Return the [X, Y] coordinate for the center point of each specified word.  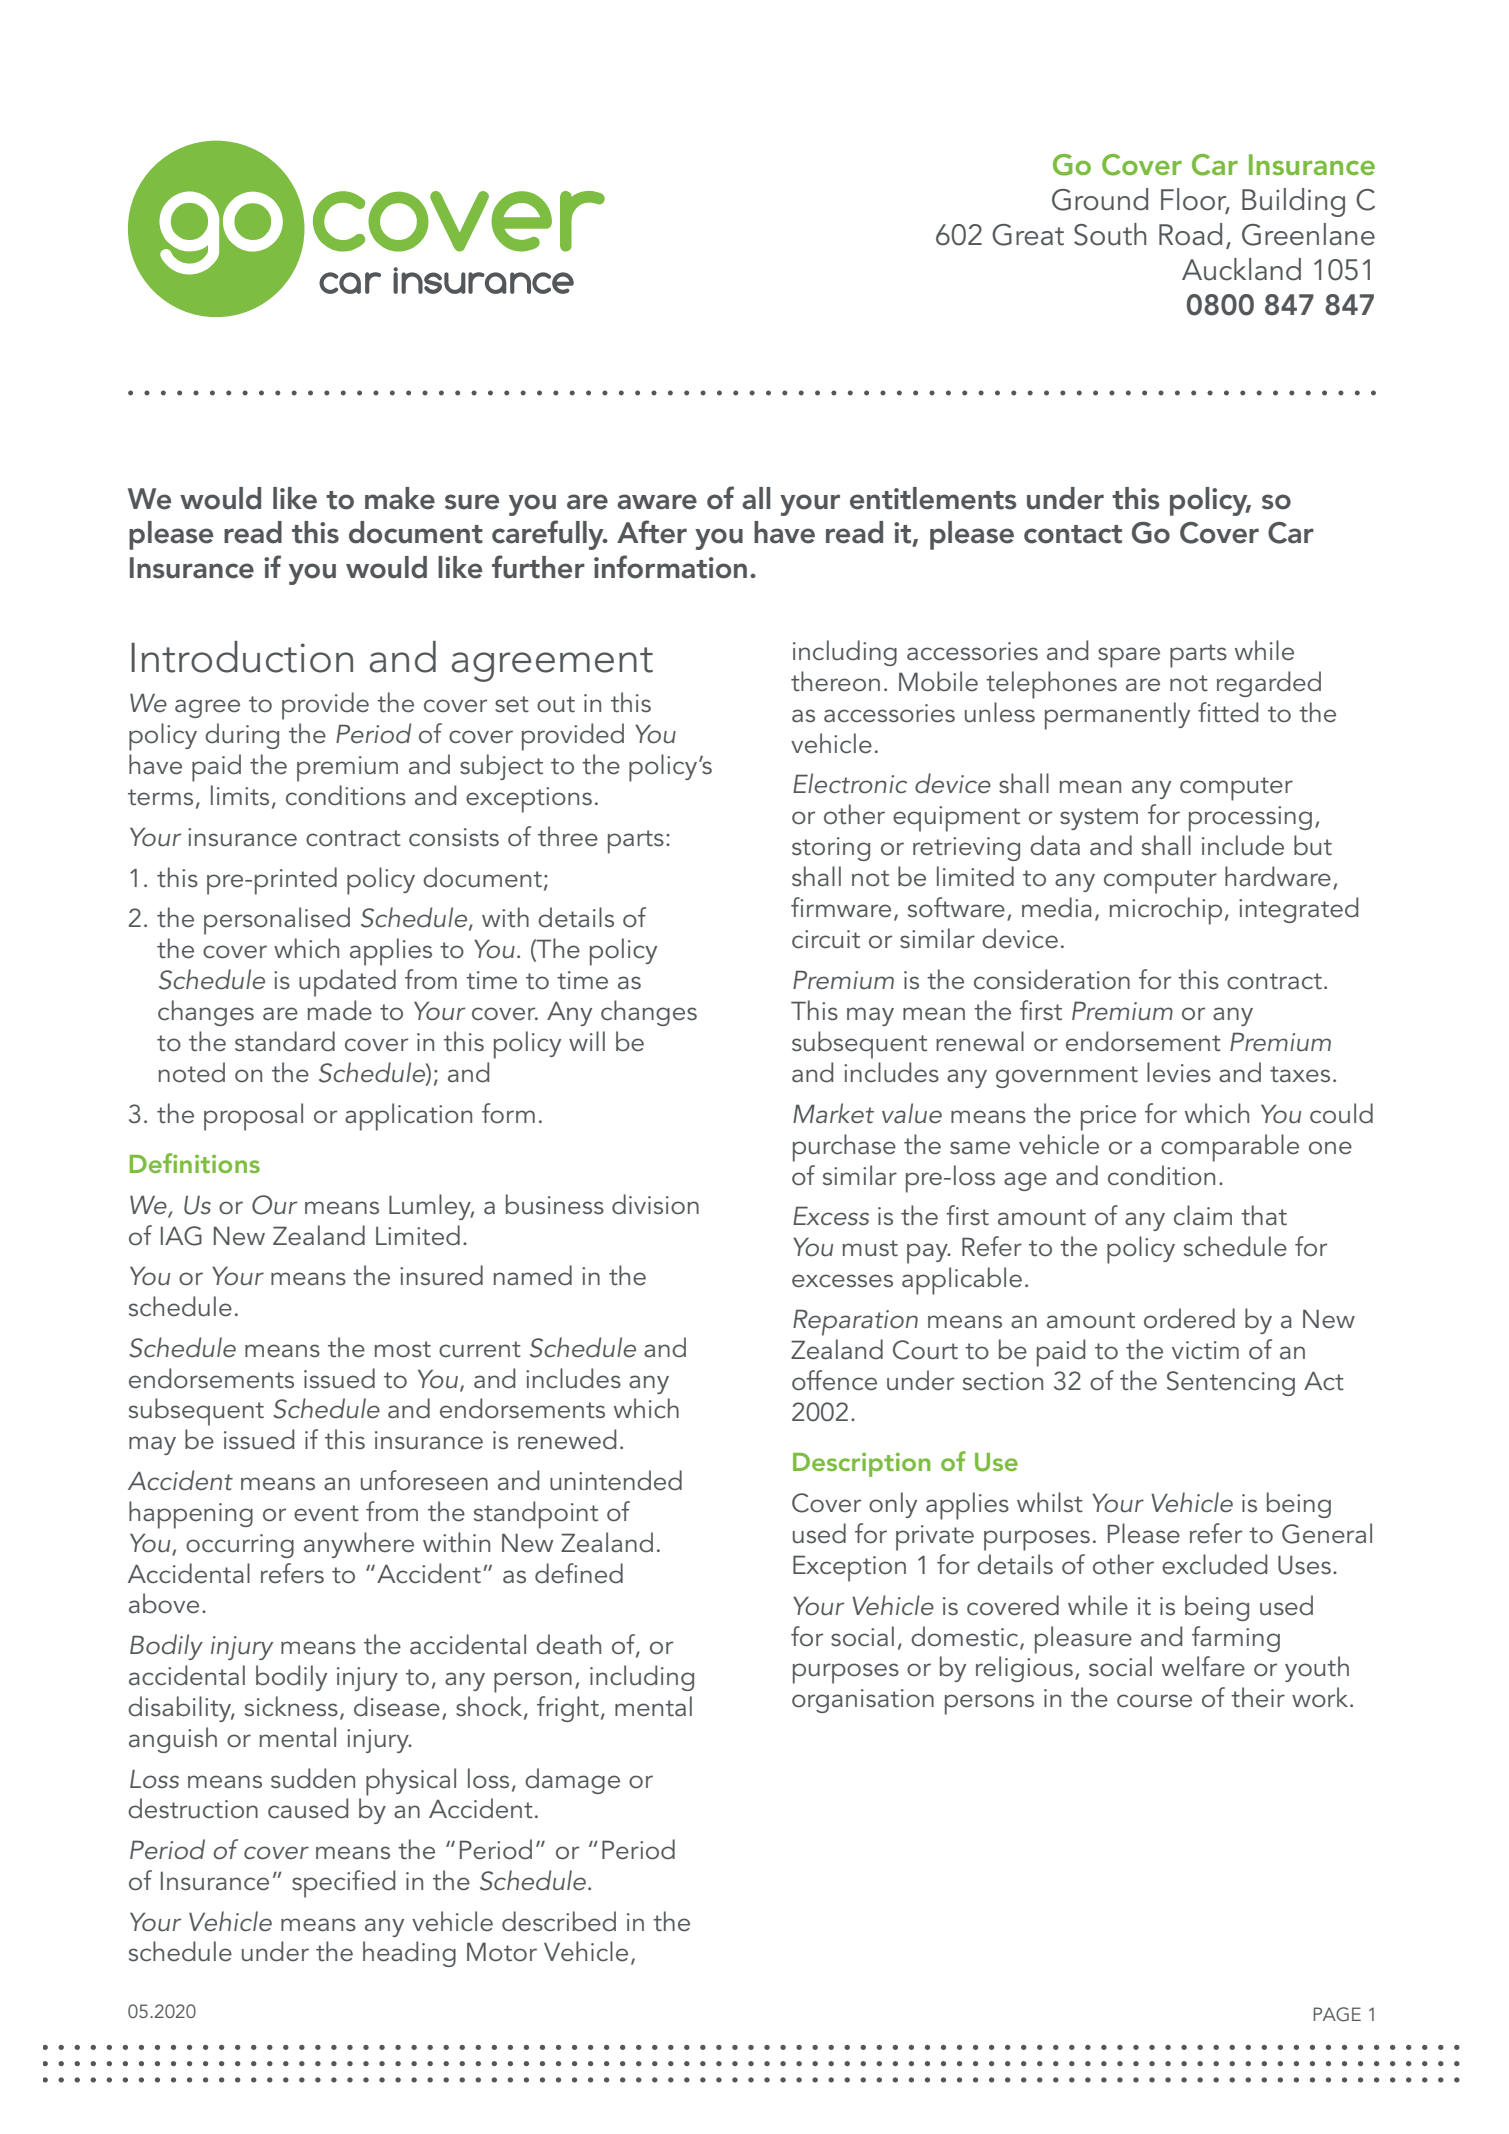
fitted [1228, 712]
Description [861, 1464]
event [326, 1513]
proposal [253, 1117]
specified [343, 1884]
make [400, 498]
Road [1190, 234]
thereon [835, 681]
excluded [1214, 1564]
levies [1179, 1072]
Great [1028, 235]
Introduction [242, 657]
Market [833, 1113]
